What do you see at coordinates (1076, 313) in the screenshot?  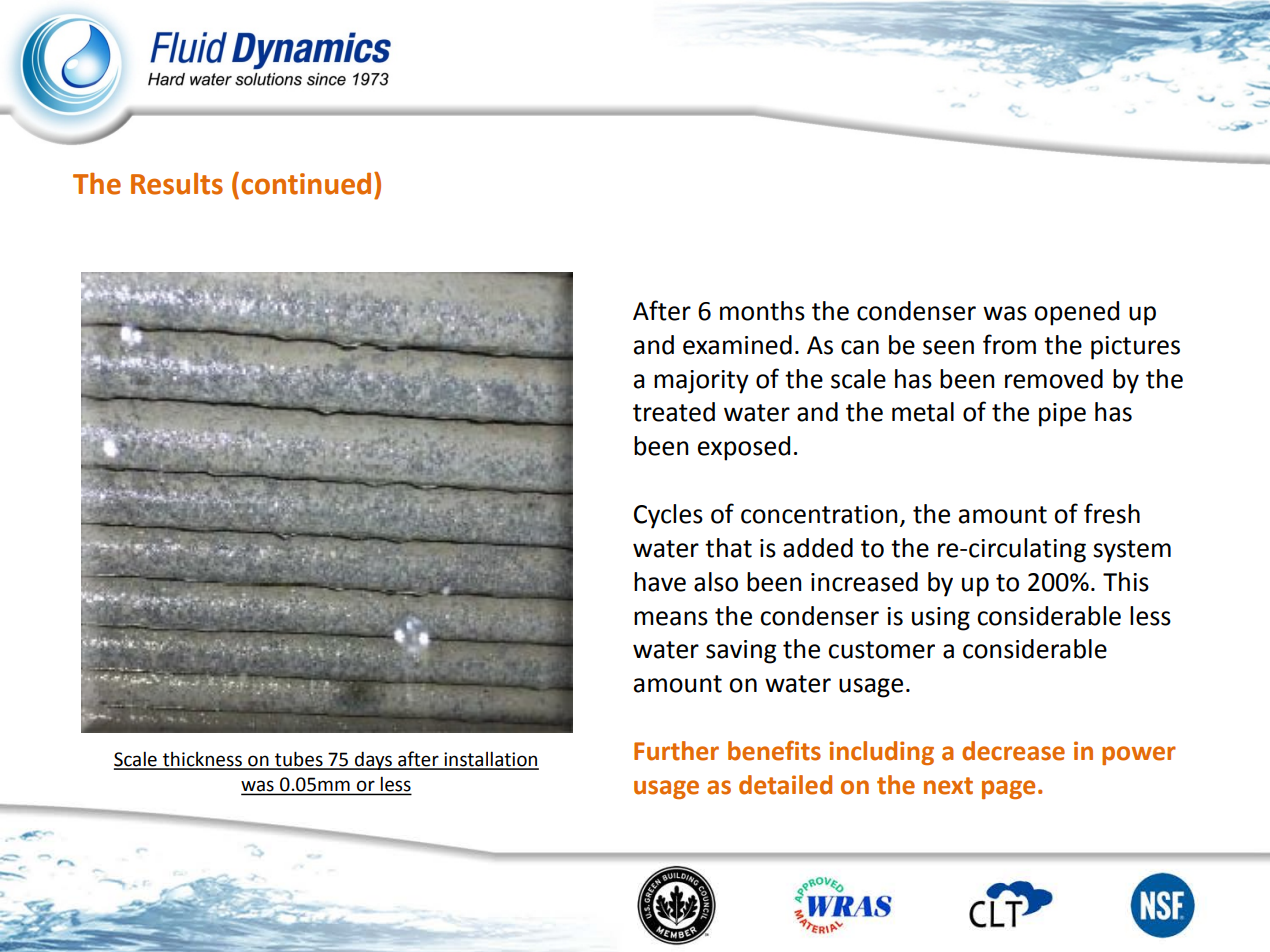 I see `opened` at bounding box center [1076, 313].
